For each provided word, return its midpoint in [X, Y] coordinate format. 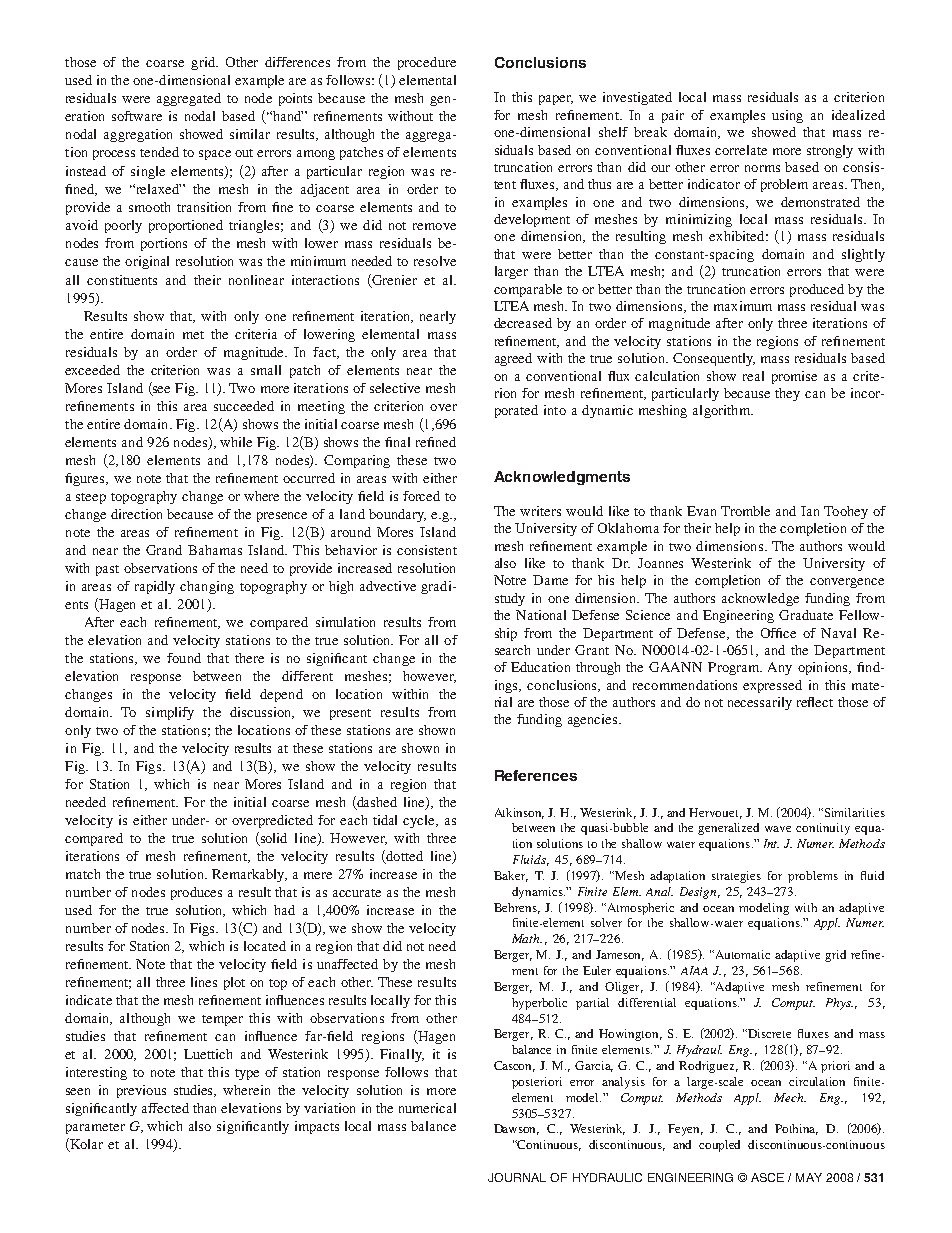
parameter [95, 1128]
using [787, 116]
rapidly [155, 587]
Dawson [516, 1129]
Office [778, 633]
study [510, 599]
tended [159, 152]
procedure [427, 63]
